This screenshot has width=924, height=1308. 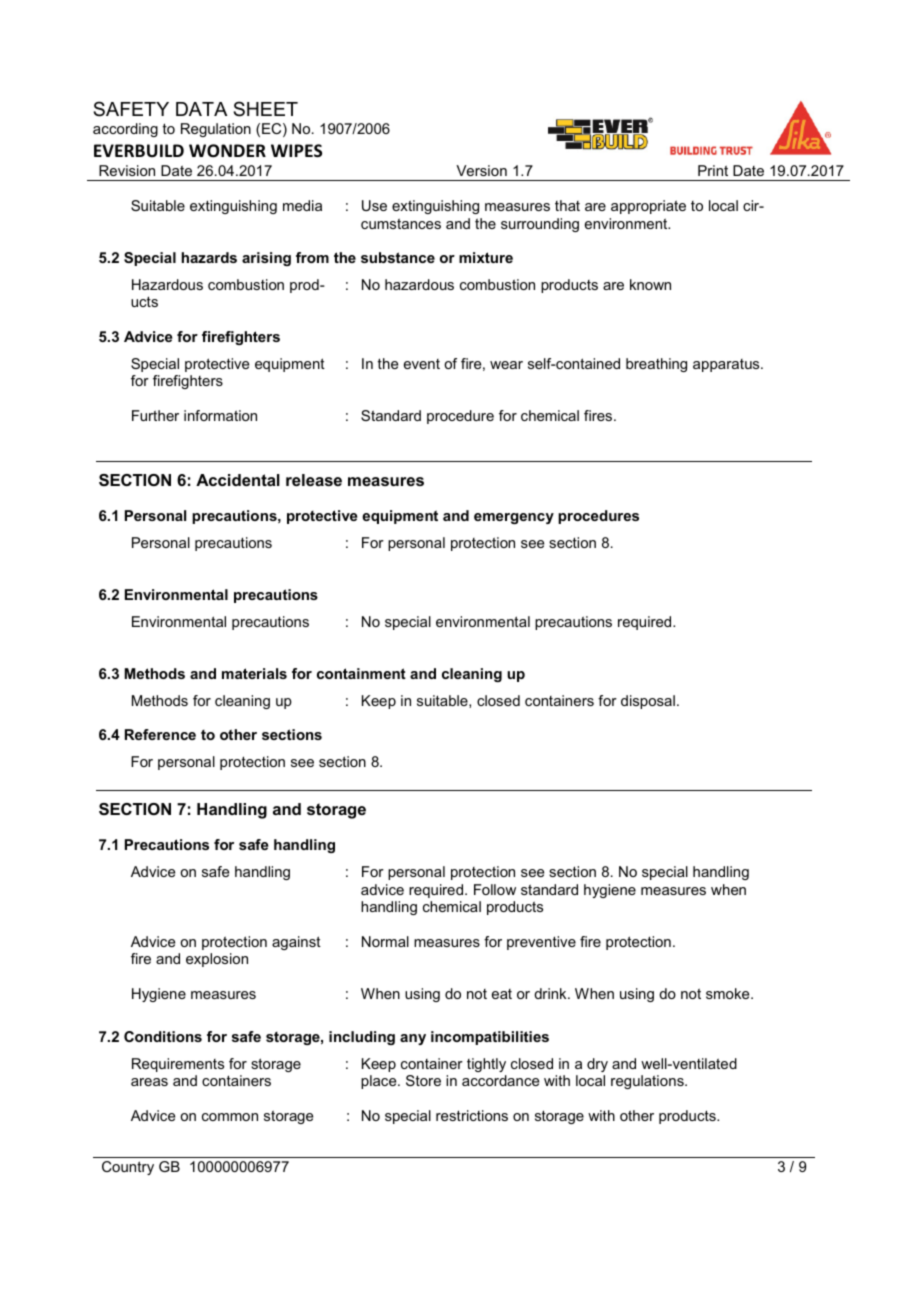 I want to click on common, so click(x=230, y=1117).
